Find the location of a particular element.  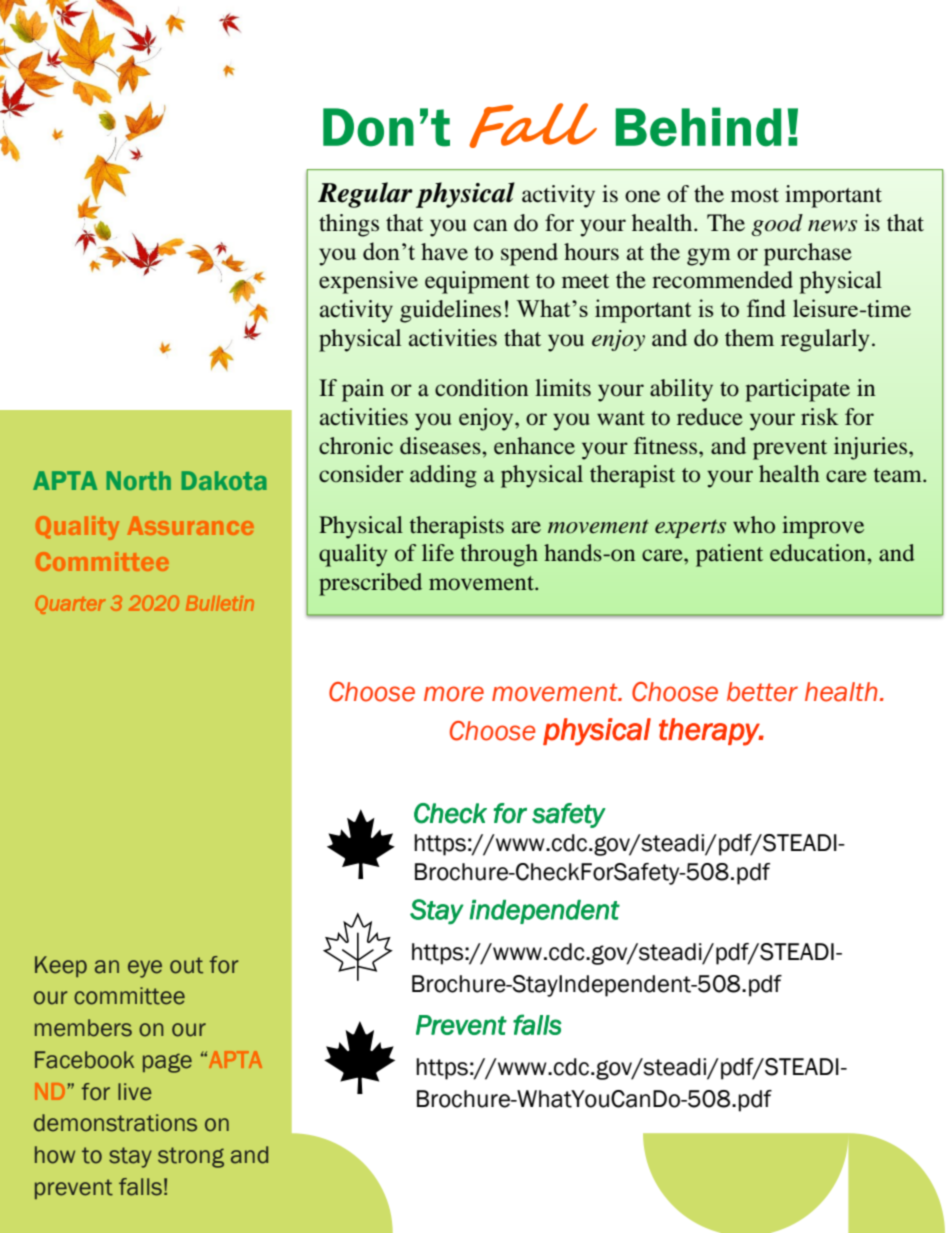

page is located at coordinates (167, 1063).
